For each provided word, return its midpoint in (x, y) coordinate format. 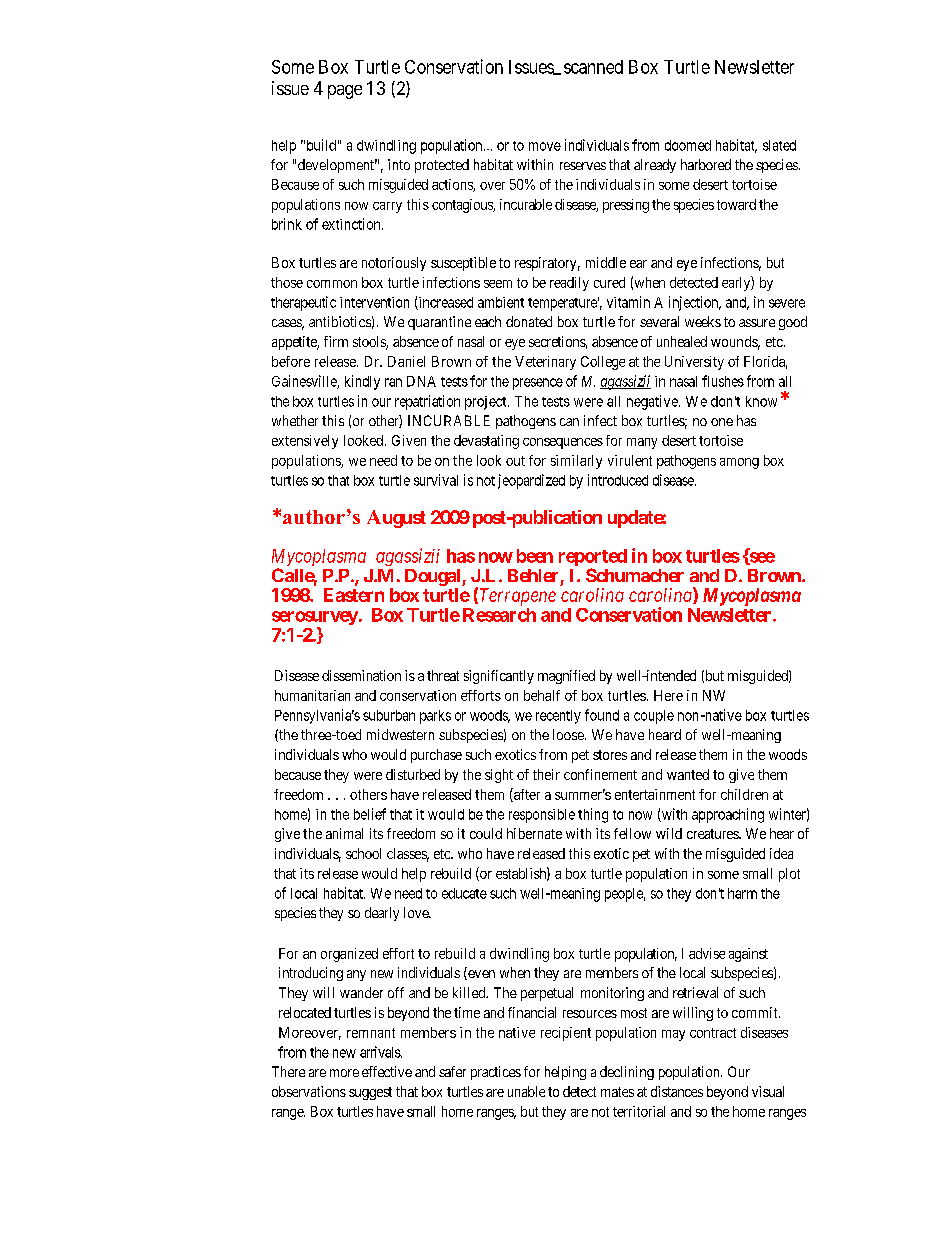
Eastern (354, 595)
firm (336, 341)
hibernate (534, 833)
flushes (723, 381)
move (545, 146)
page (345, 92)
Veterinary (545, 363)
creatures (713, 834)
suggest (370, 1093)
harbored (706, 164)
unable (526, 1091)
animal (344, 833)
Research (499, 615)
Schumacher (635, 575)
